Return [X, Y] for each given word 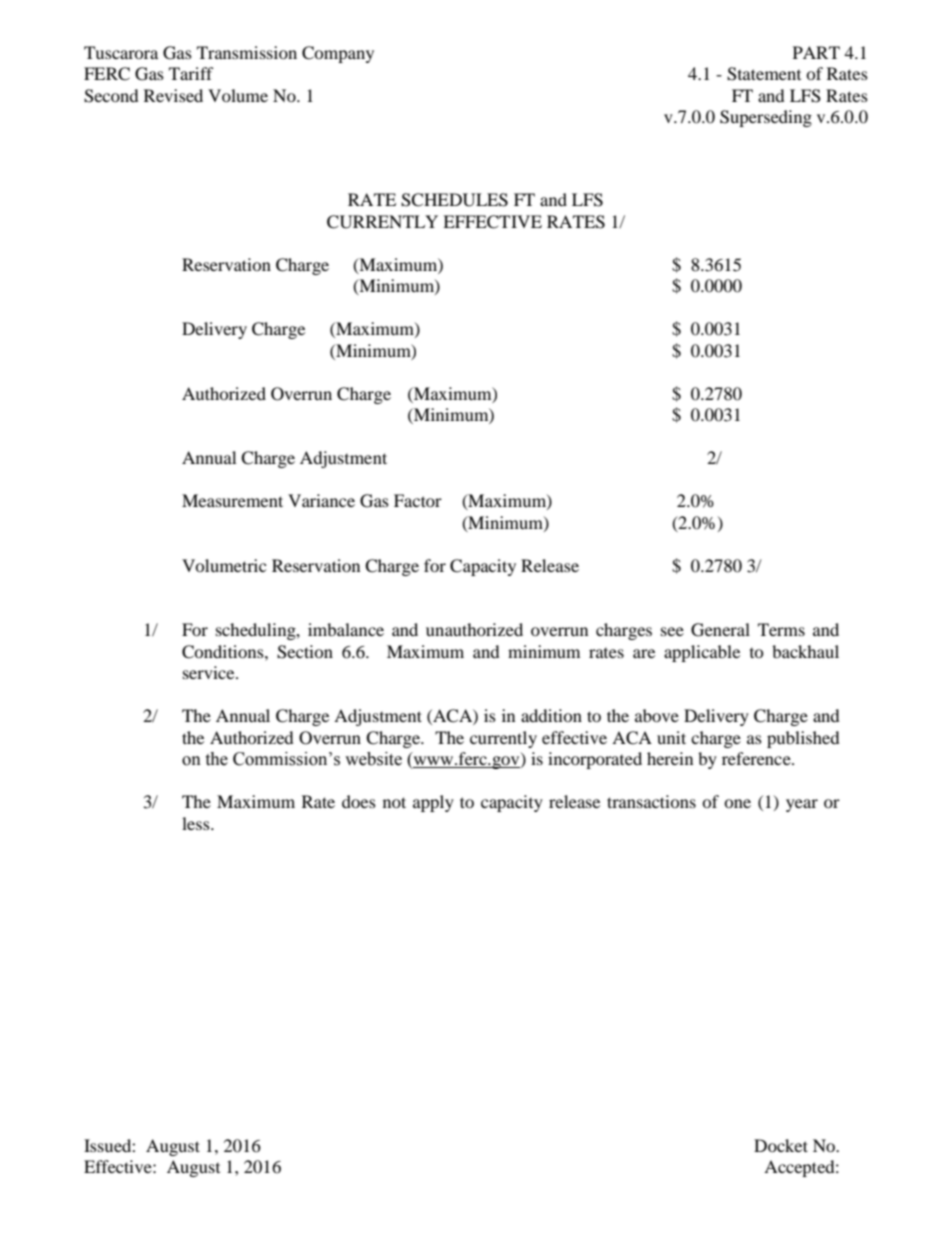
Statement [764, 74]
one [737, 803]
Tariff [191, 73]
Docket [781, 1145]
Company [338, 54]
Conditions [224, 652]
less [197, 823]
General [720, 630]
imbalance [346, 629]
